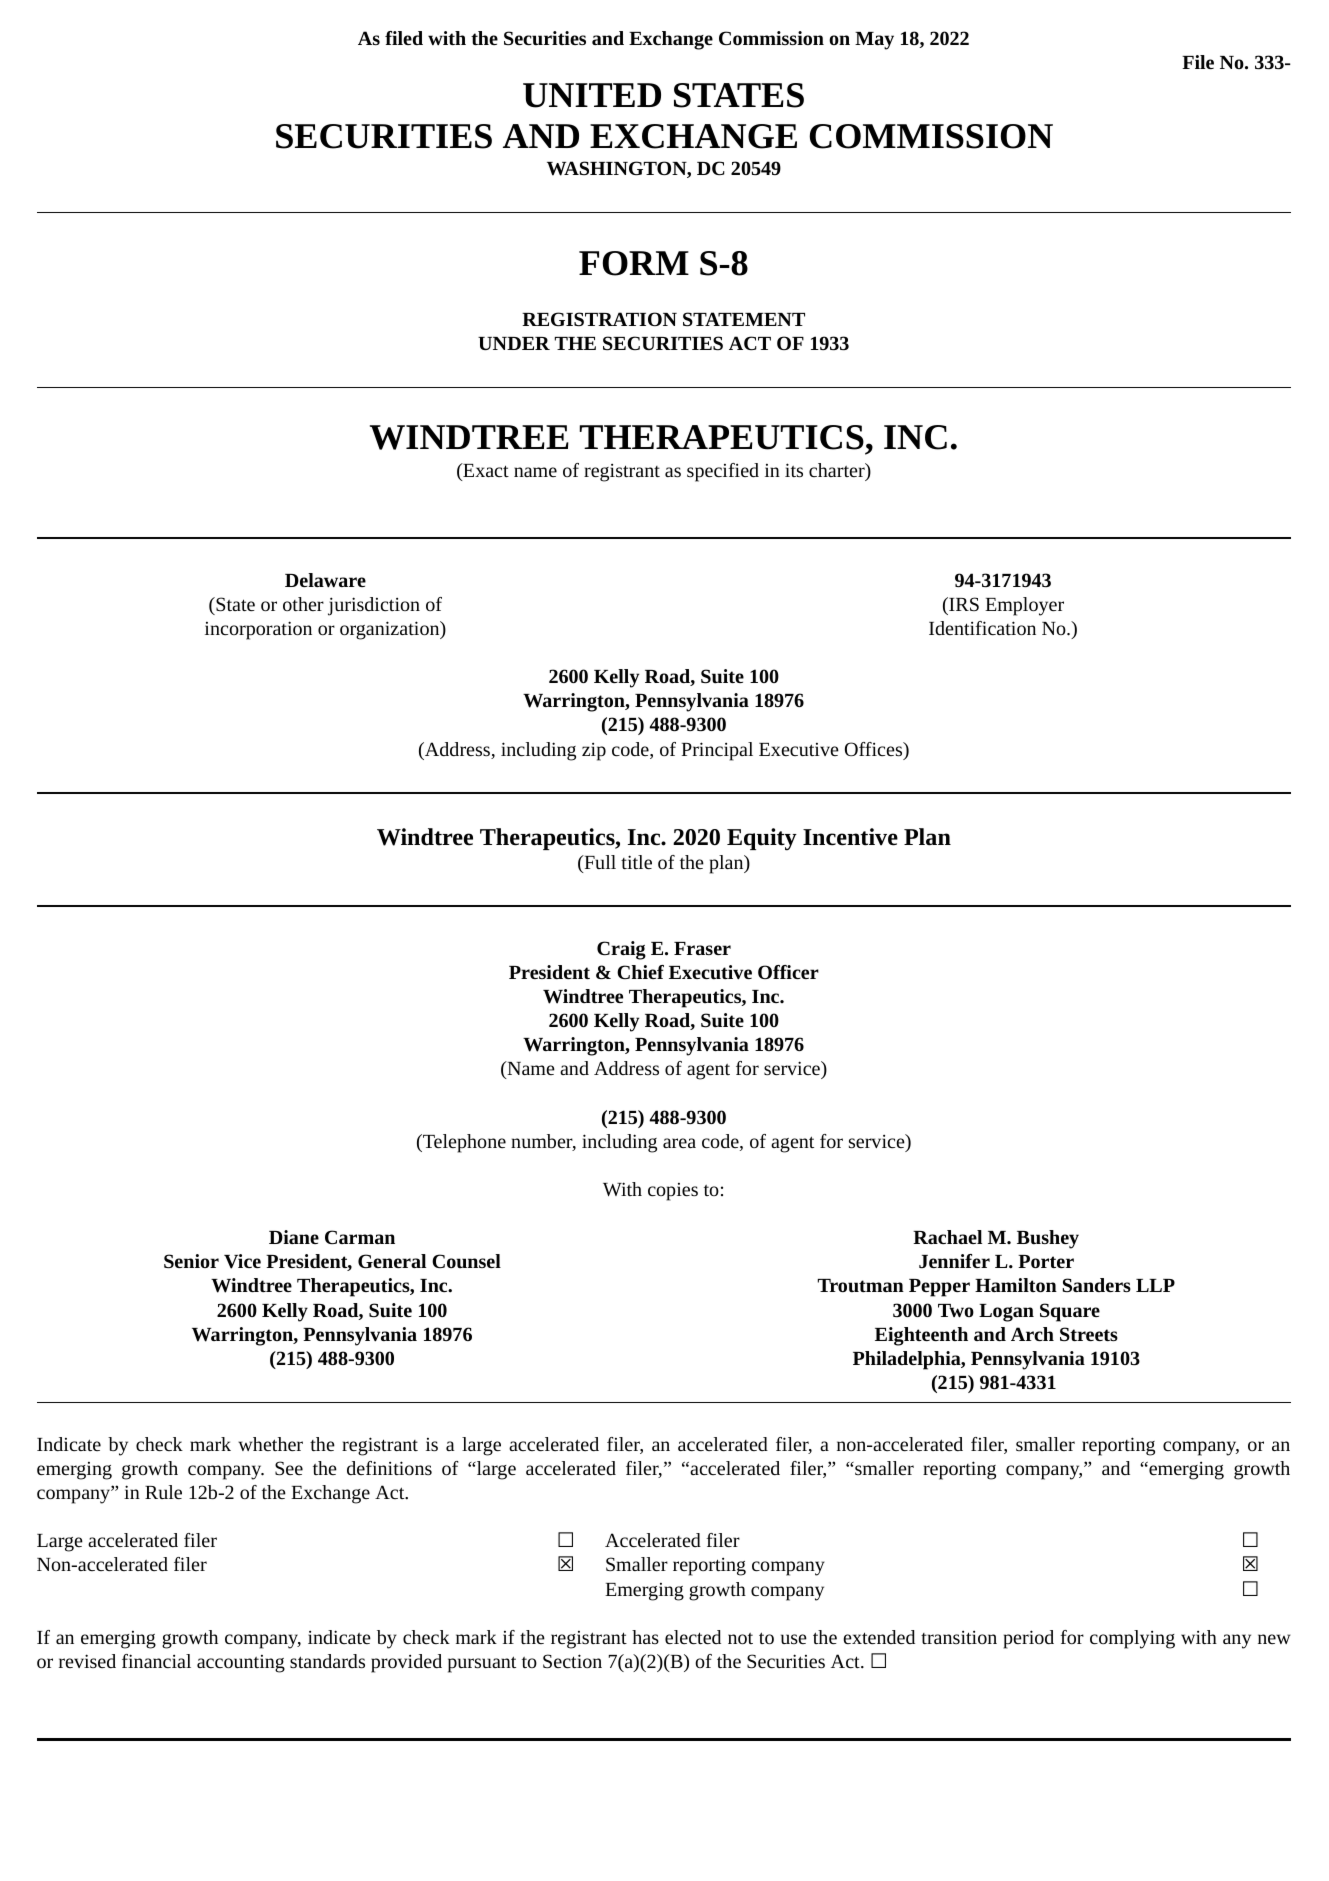 The width and height of the screenshot is (1329, 1881). Describe the element at coordinates (788, 972) in the screenshot. I see `Officer` at that location.
